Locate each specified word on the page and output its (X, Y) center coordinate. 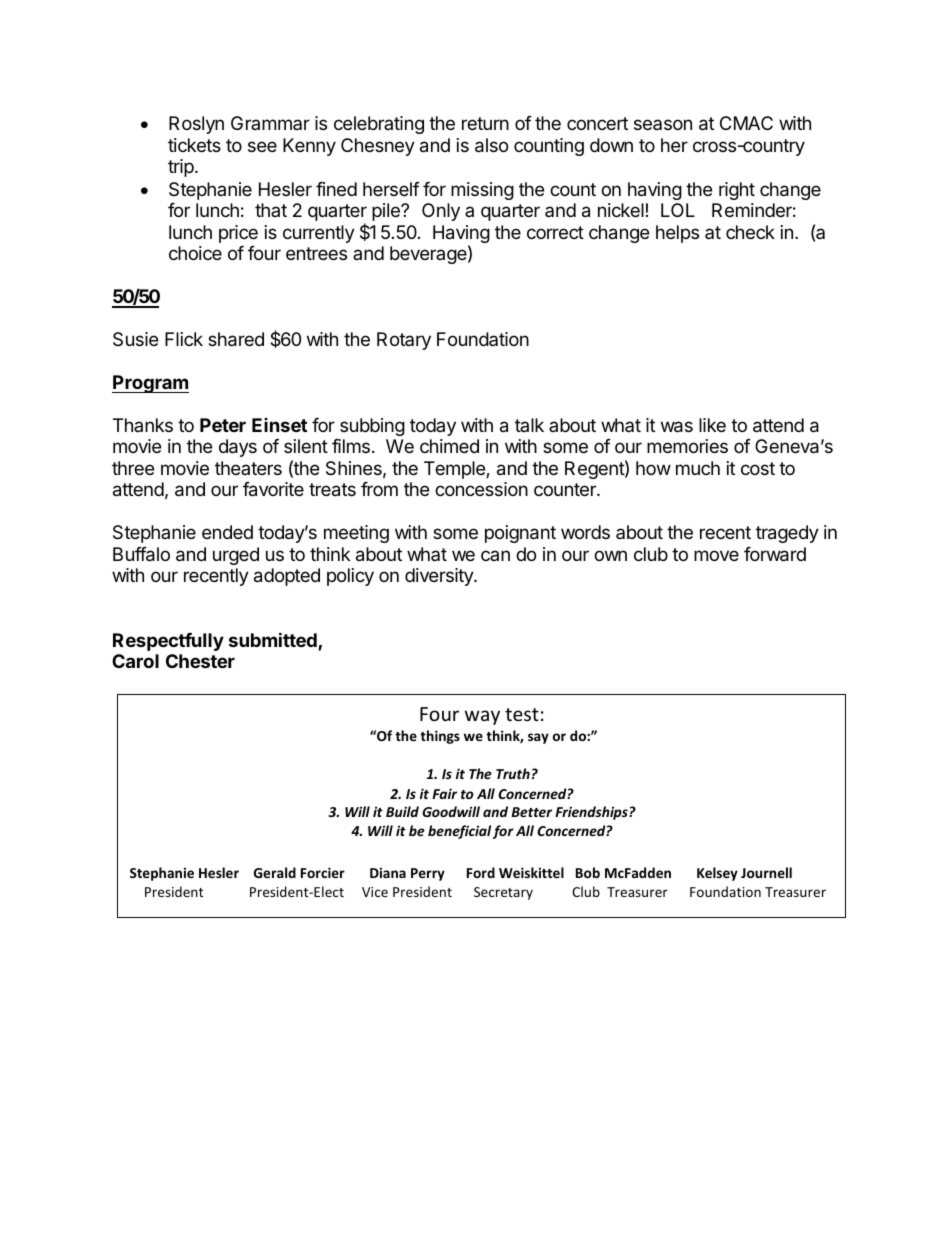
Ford (481, 872)
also (491, 145)
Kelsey (717, 874)
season (663, 124)
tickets (194, 145)
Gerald (275, 872)
